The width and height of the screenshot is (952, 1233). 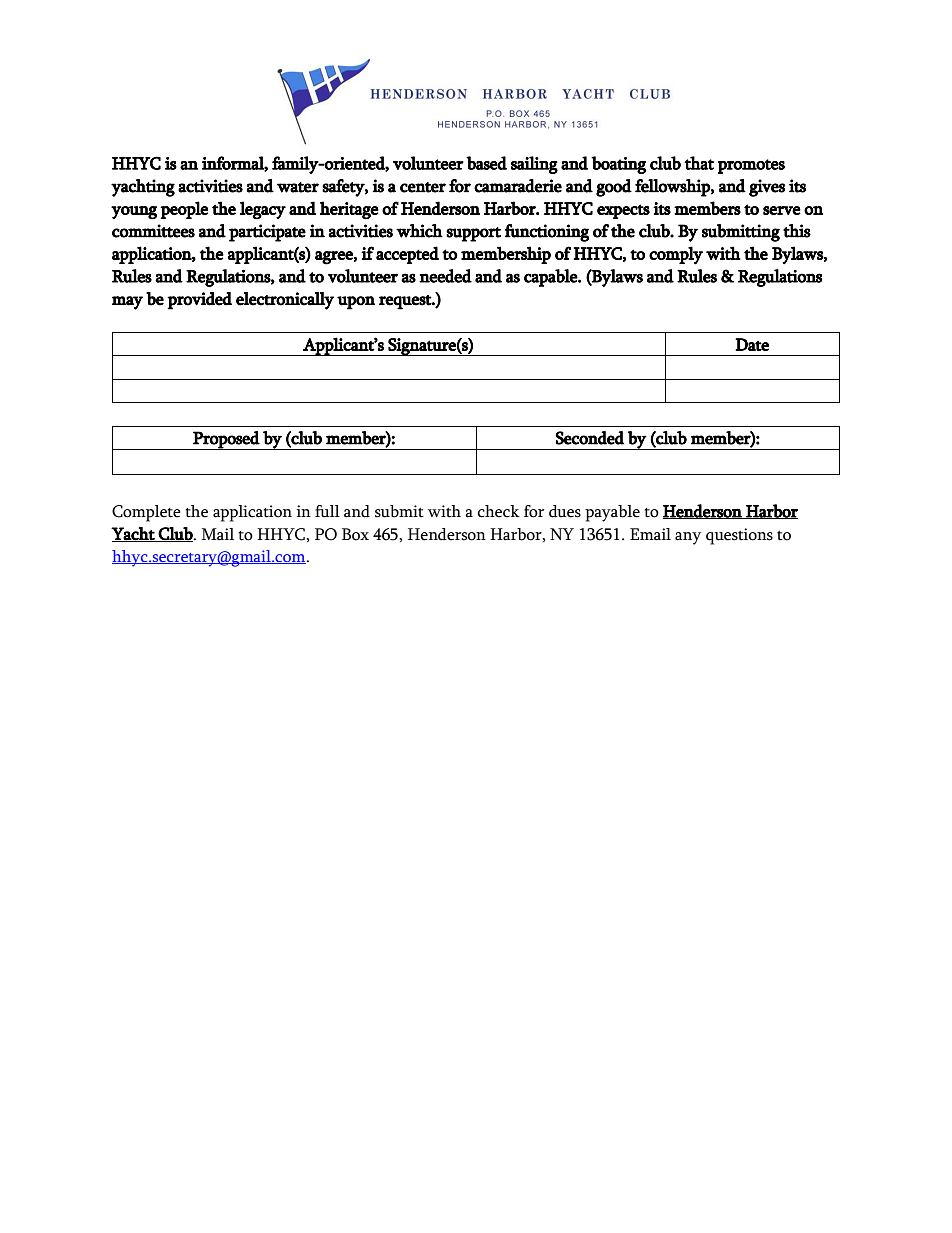 What do you see at coordinates (298, 187) in the screenshot?
I see `water` at bounding box center [298, 187].
